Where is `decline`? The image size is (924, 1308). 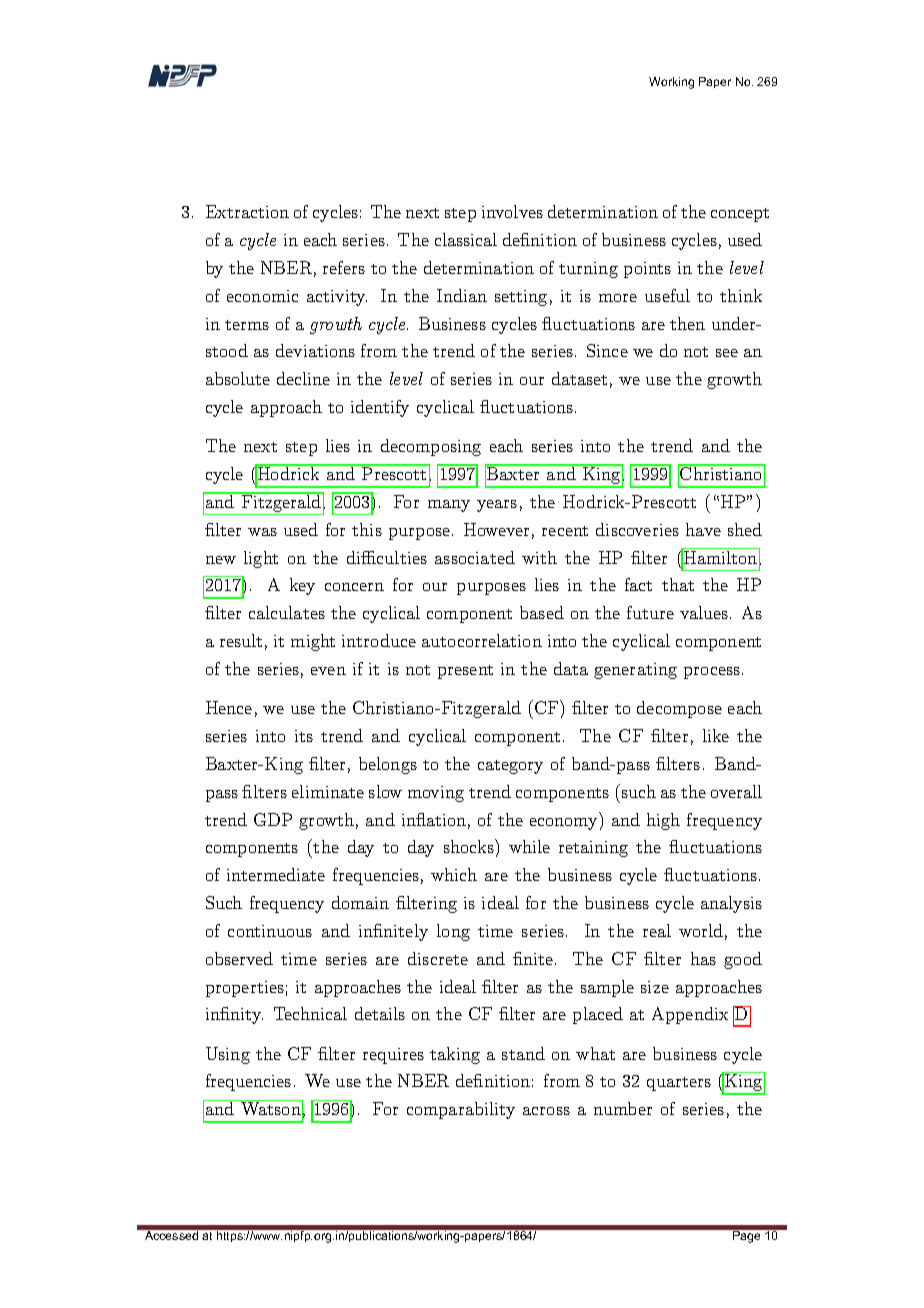
decline is located at coordinates (303, 378).
